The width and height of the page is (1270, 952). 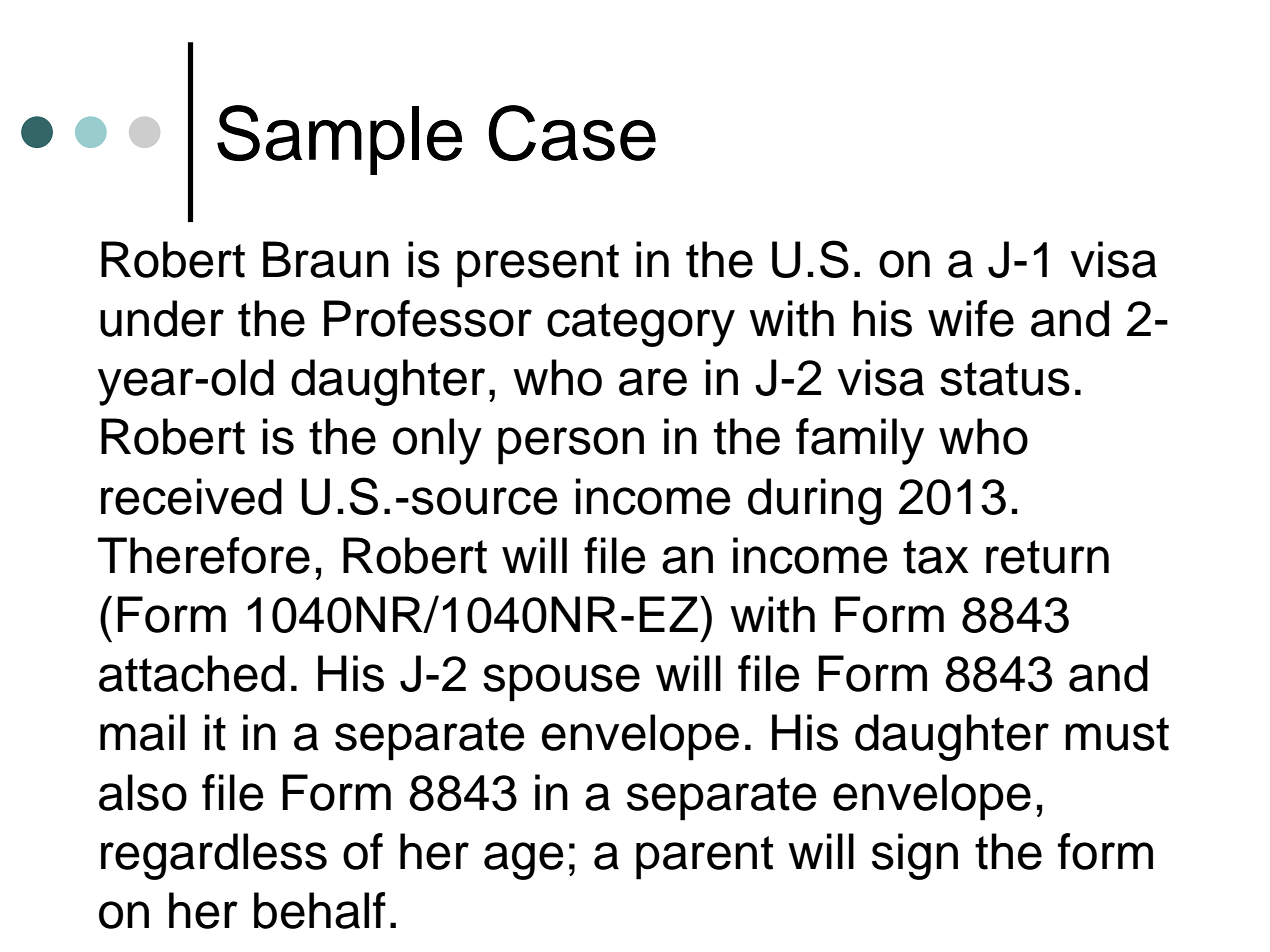 I want to click on Sample, so click(x=339, y=140).
